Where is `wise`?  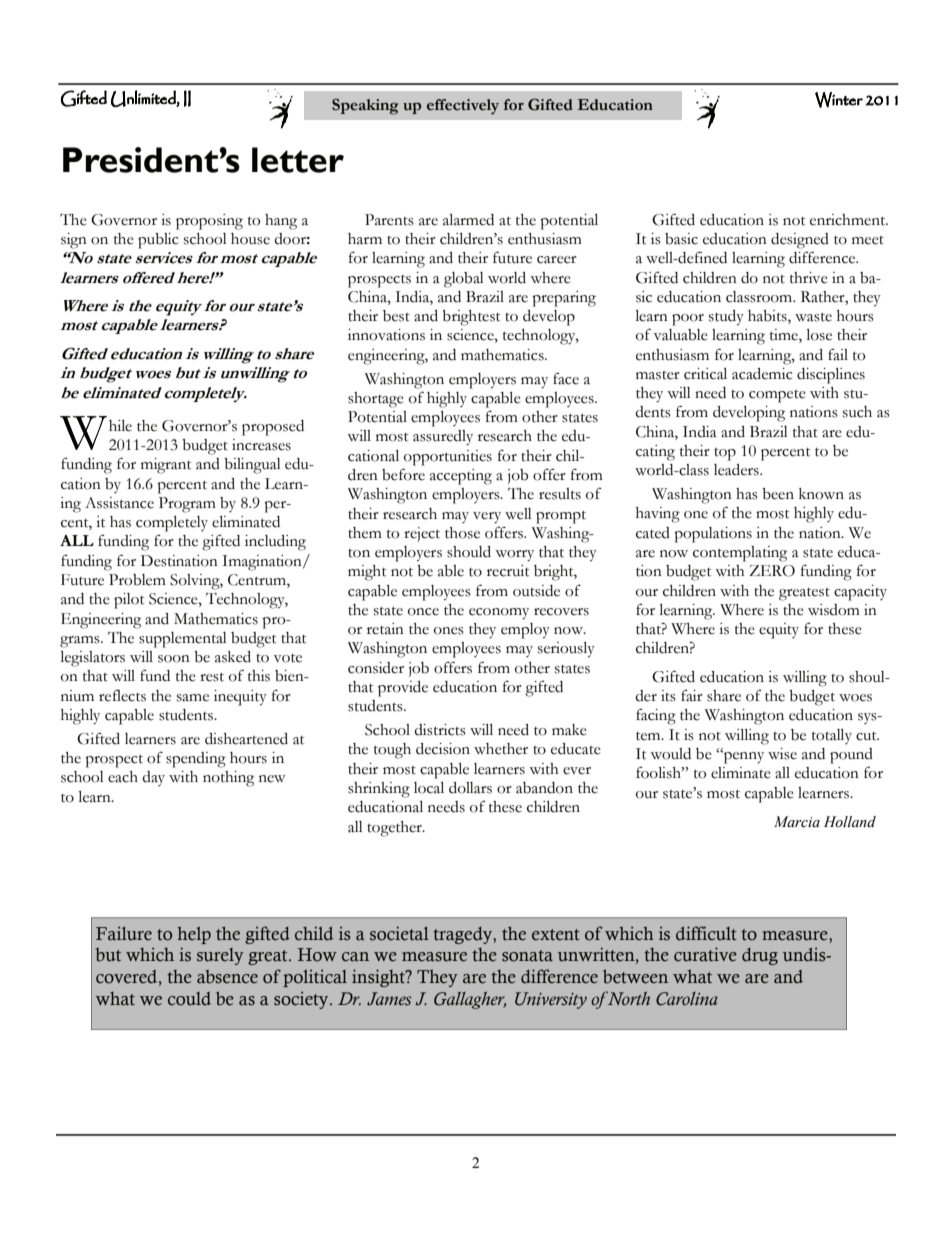 wise is located at coordinates (782, 754).
